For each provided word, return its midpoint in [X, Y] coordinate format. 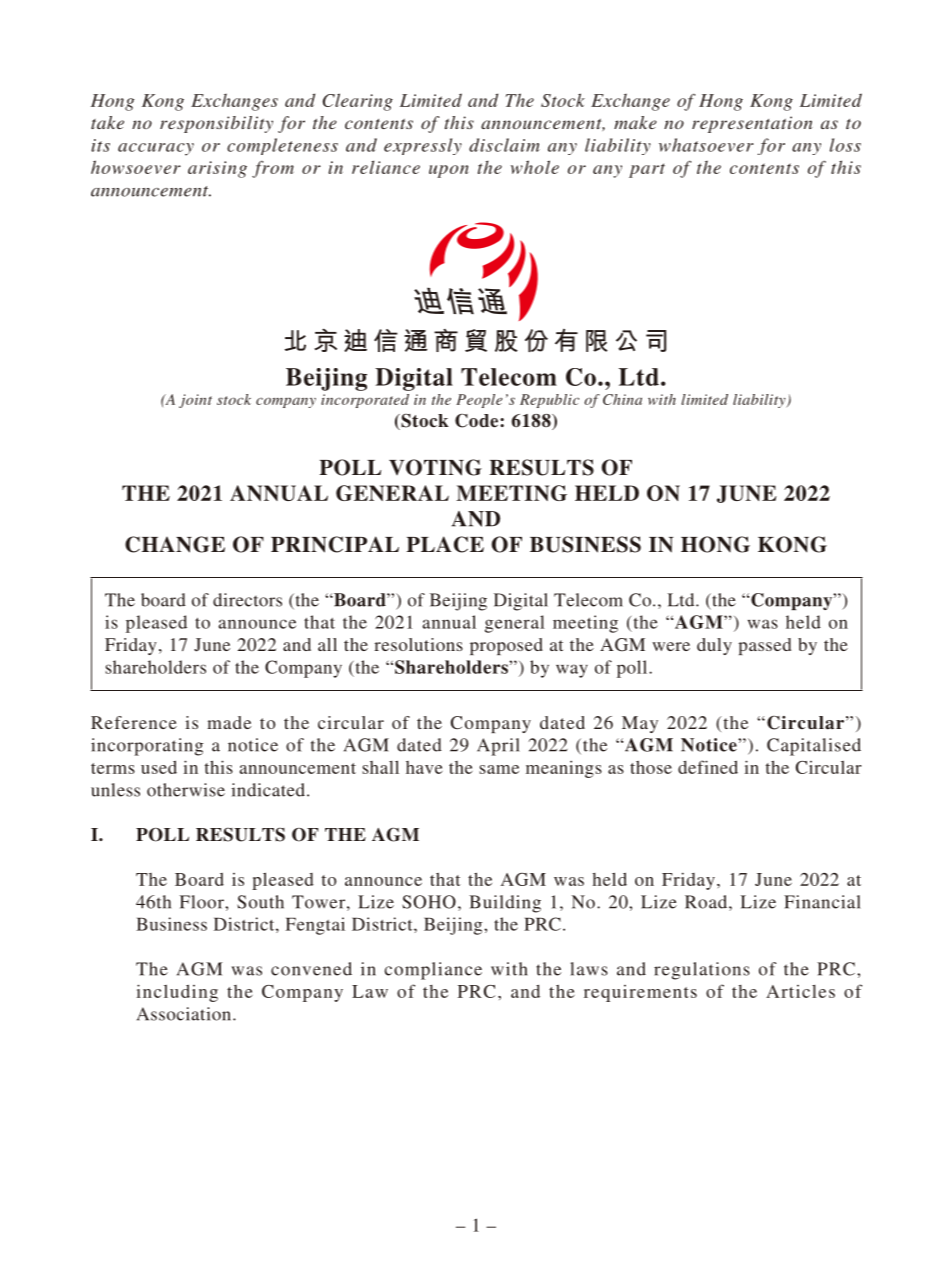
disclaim [504, 145]
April [498, 747]
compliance [433, 971]
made [229, 722]
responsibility [216, 124]
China [622, 399]
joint [195, 401]
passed [764, 646]
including [177, 993]
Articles [800, 991]
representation [752, 124]
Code [478, 421]
